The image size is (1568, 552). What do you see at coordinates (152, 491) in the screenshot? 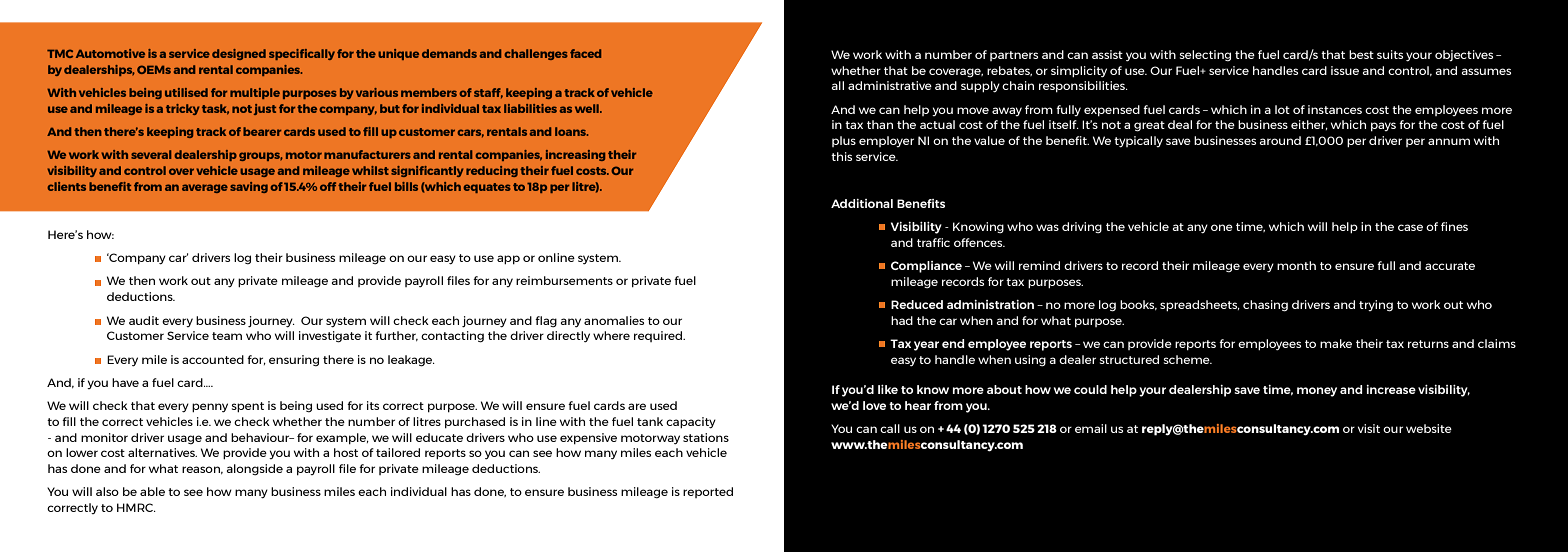
I see `able` at bounding box center [152, 491].
